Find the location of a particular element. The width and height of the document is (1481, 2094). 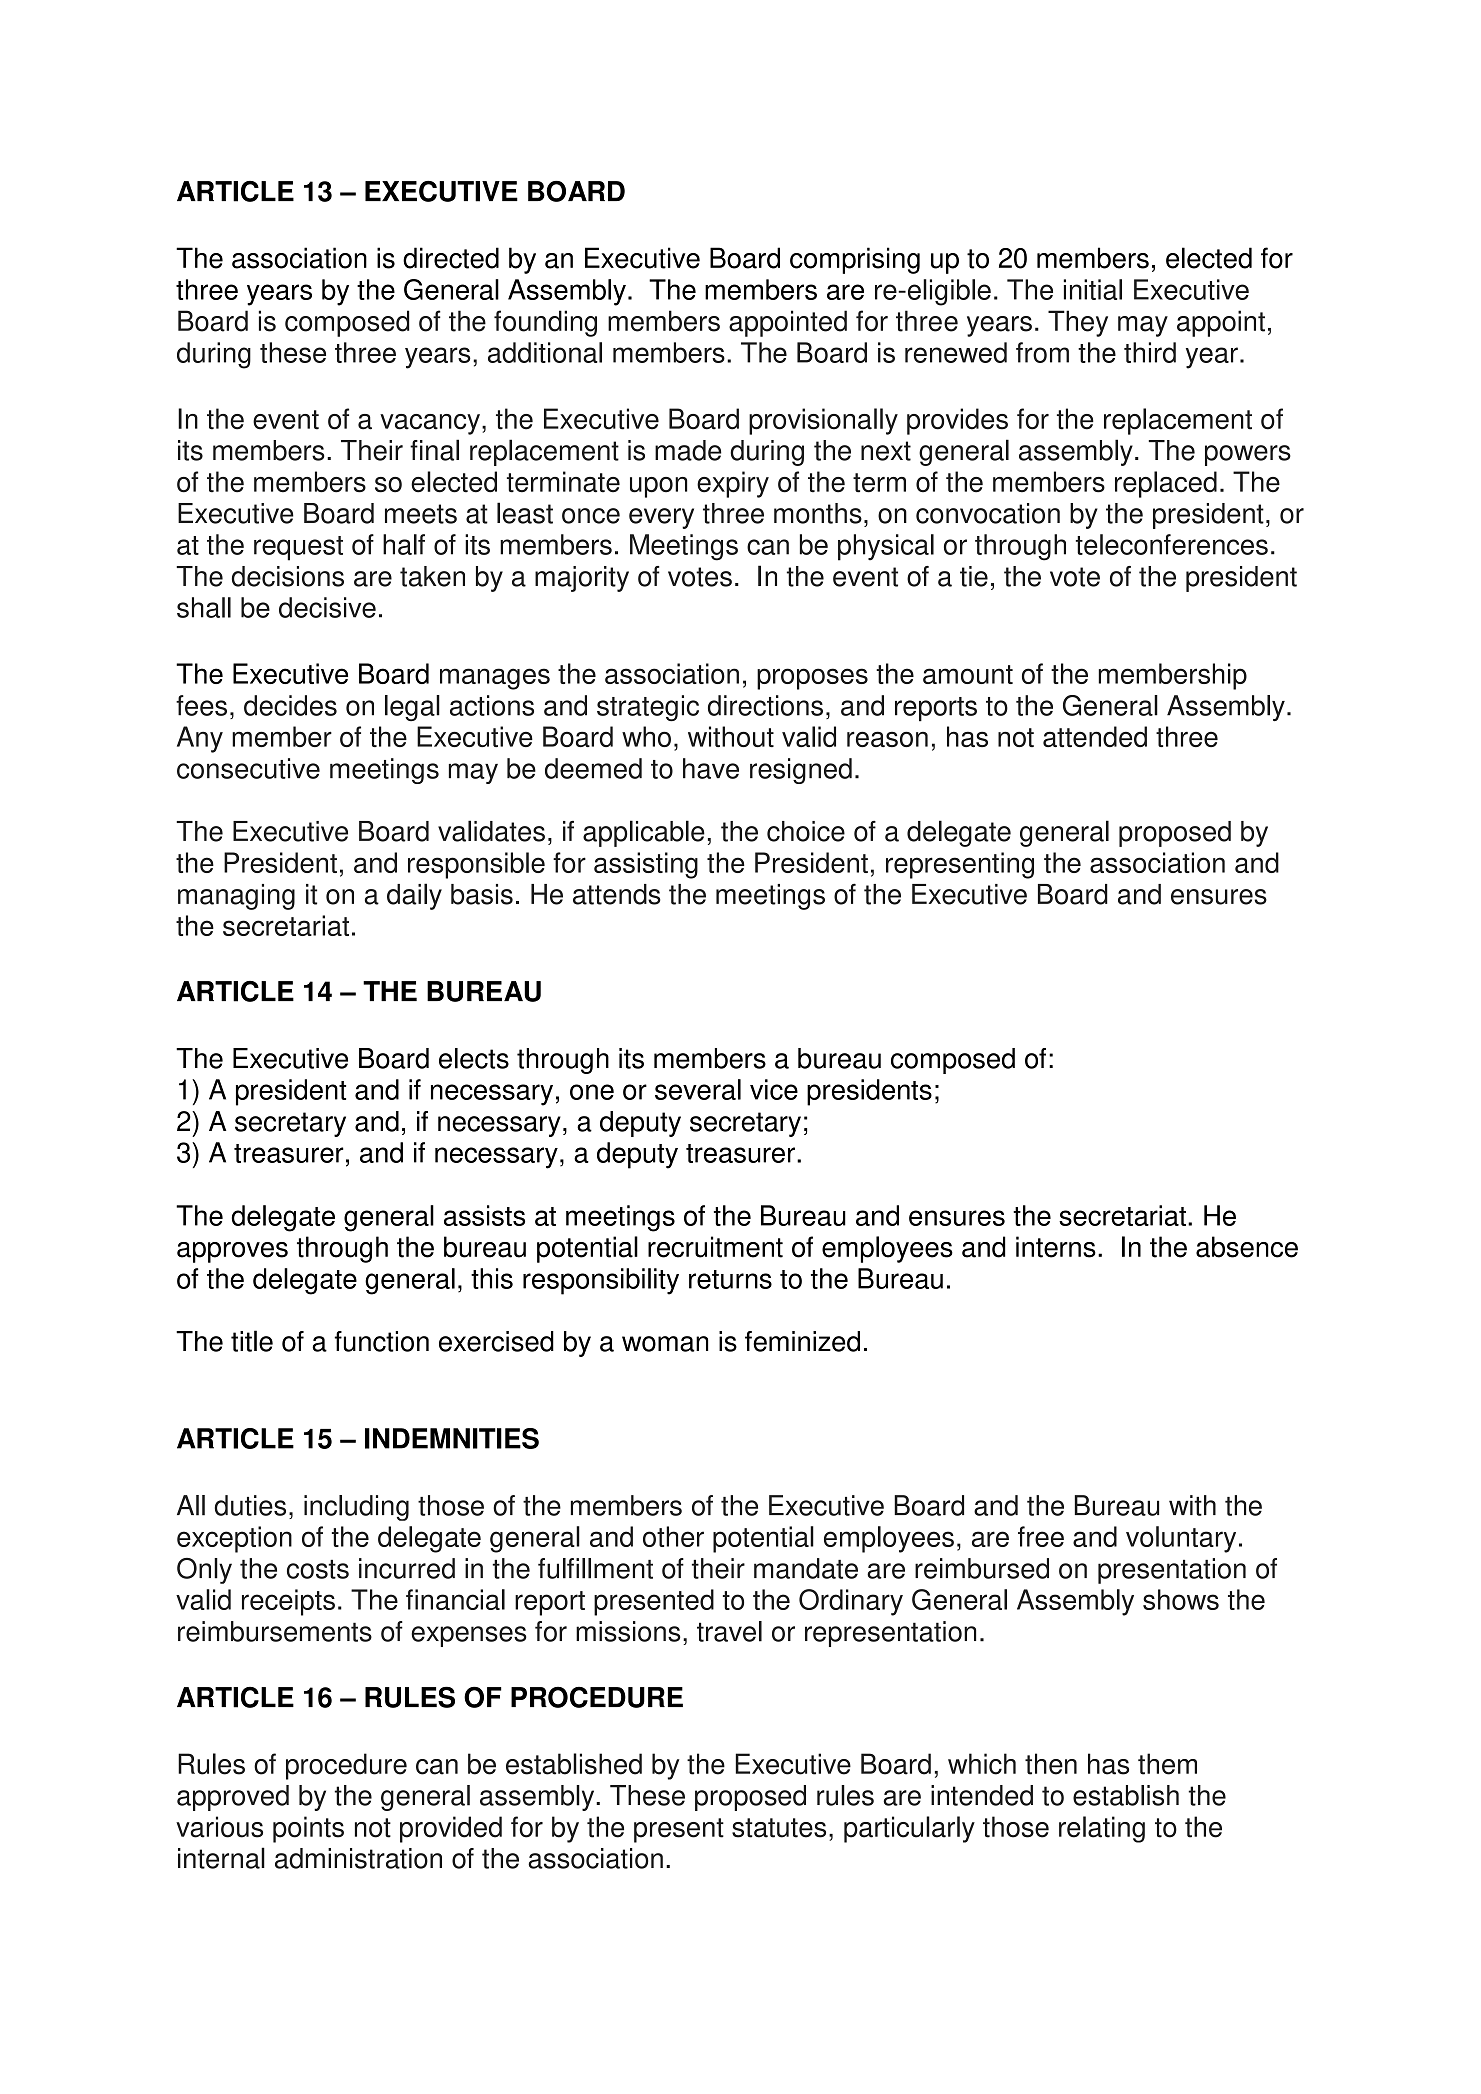

elects is located at coordinates (474, 1058).
